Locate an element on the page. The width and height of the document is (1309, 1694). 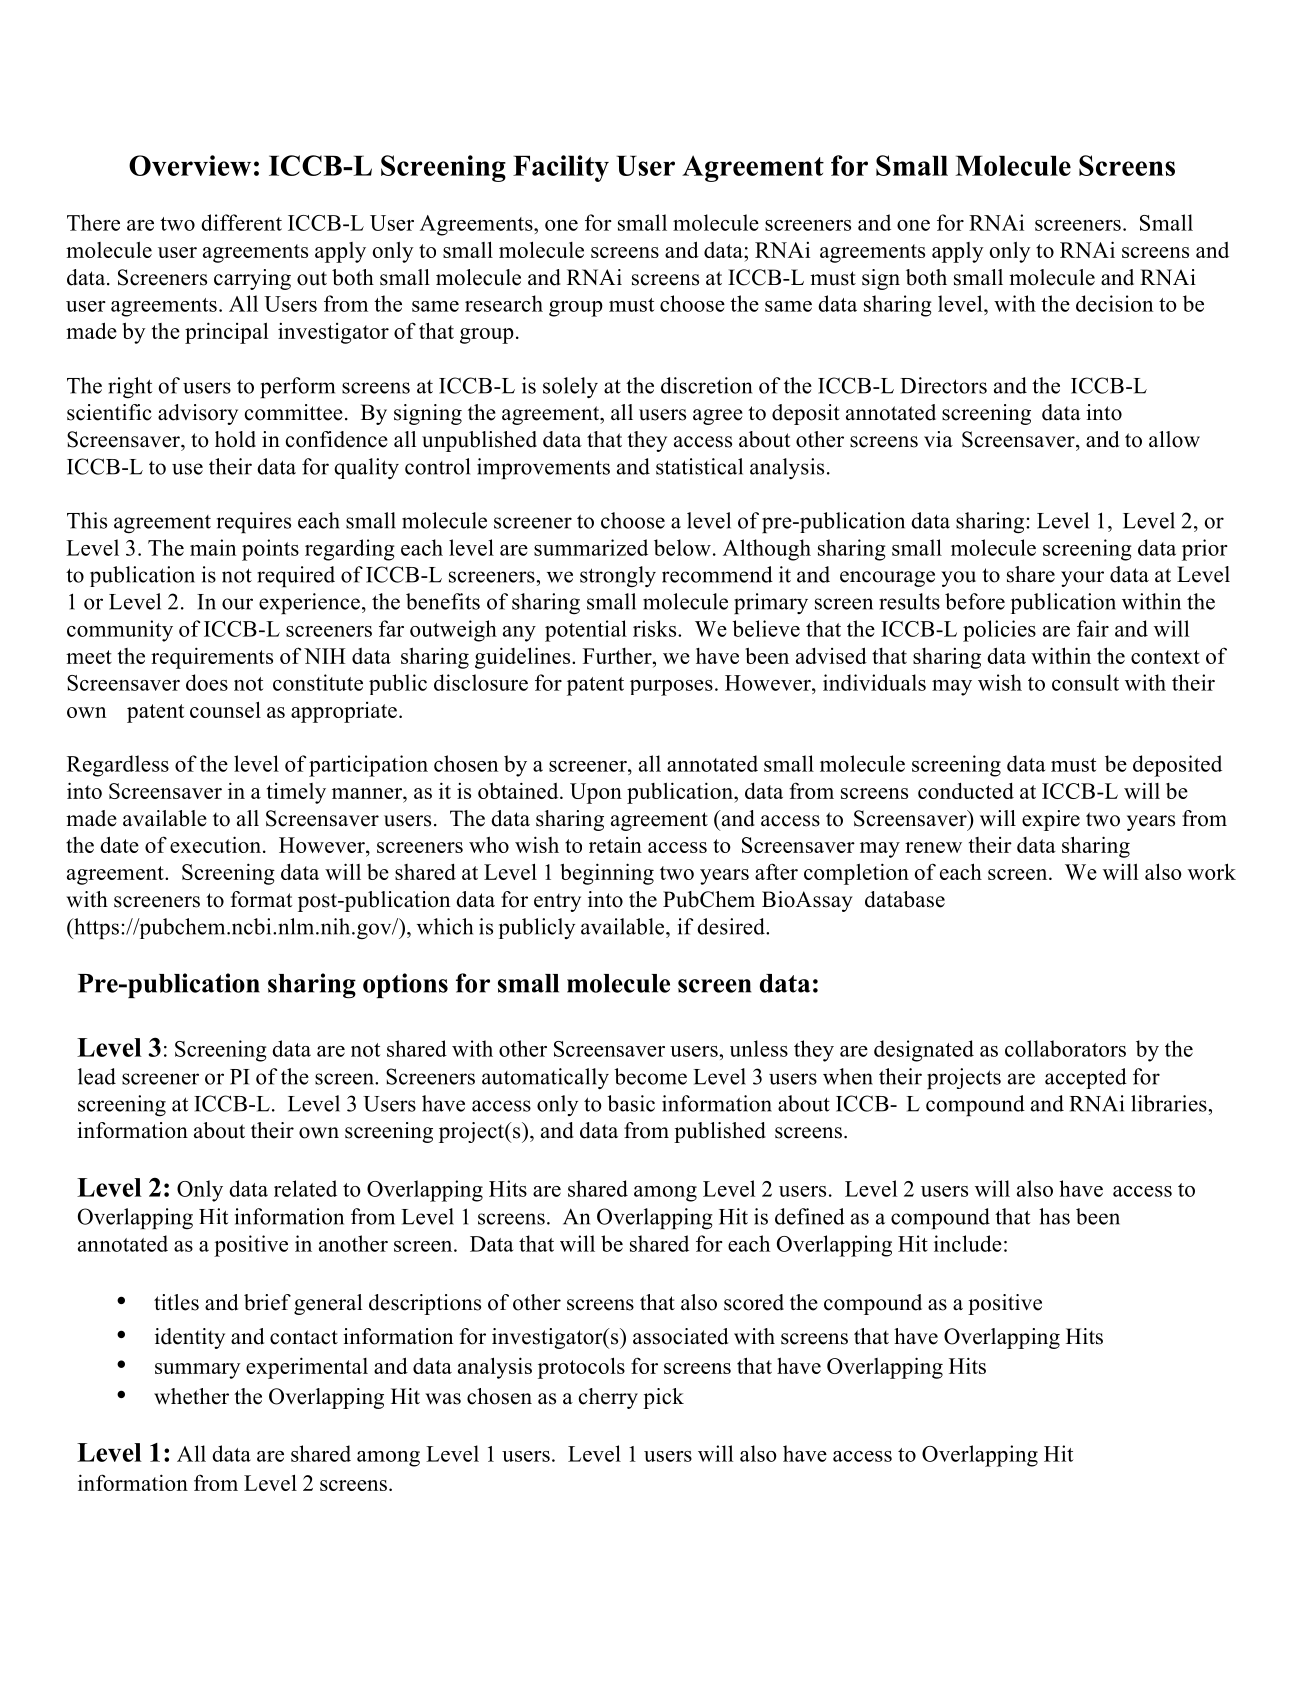
accepted is located at coordinates (1086, 1078).
